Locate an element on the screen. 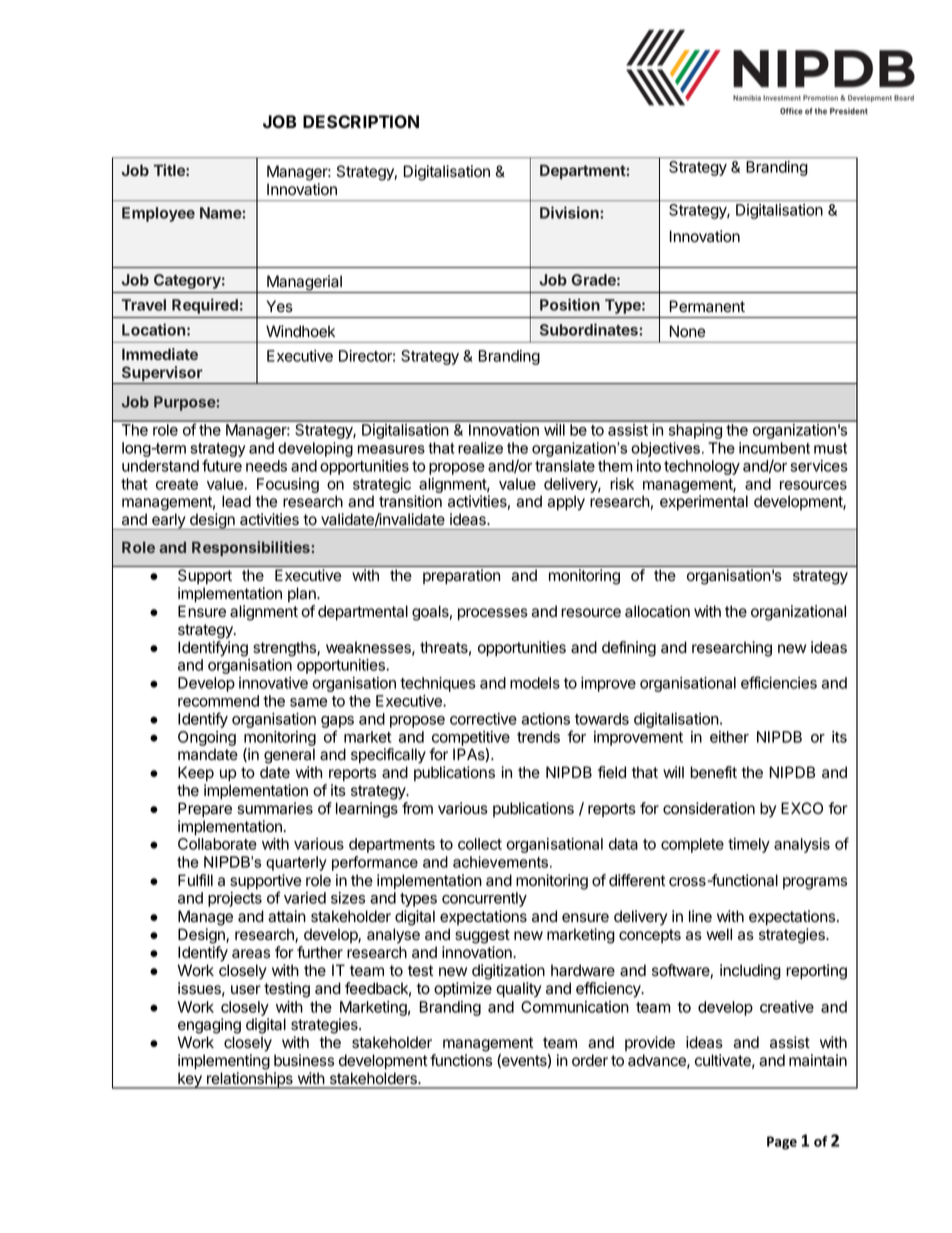 Image resolution: width=952 pixels, height=1233 pixels. timely is located at coordinates (749, 845).
